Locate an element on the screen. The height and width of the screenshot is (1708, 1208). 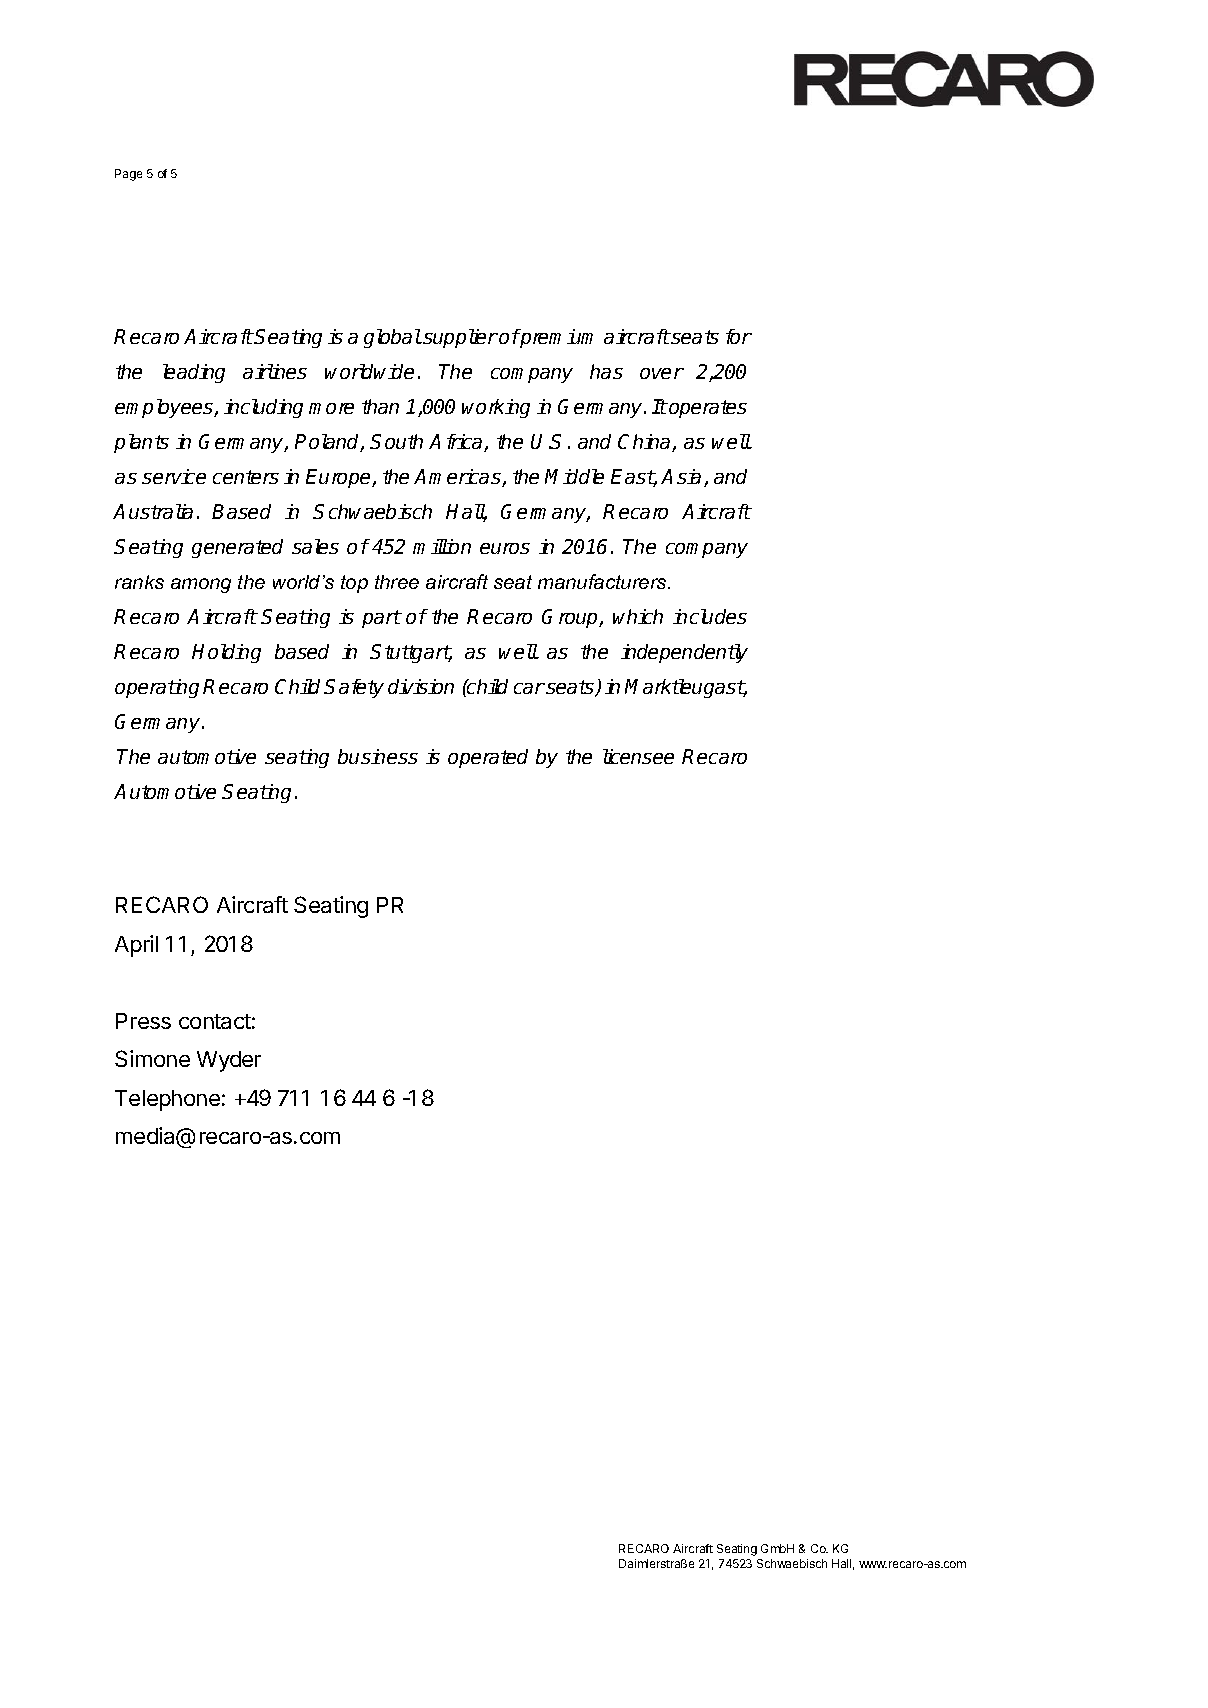
Telephone is located at coordinates (167, 1100).
